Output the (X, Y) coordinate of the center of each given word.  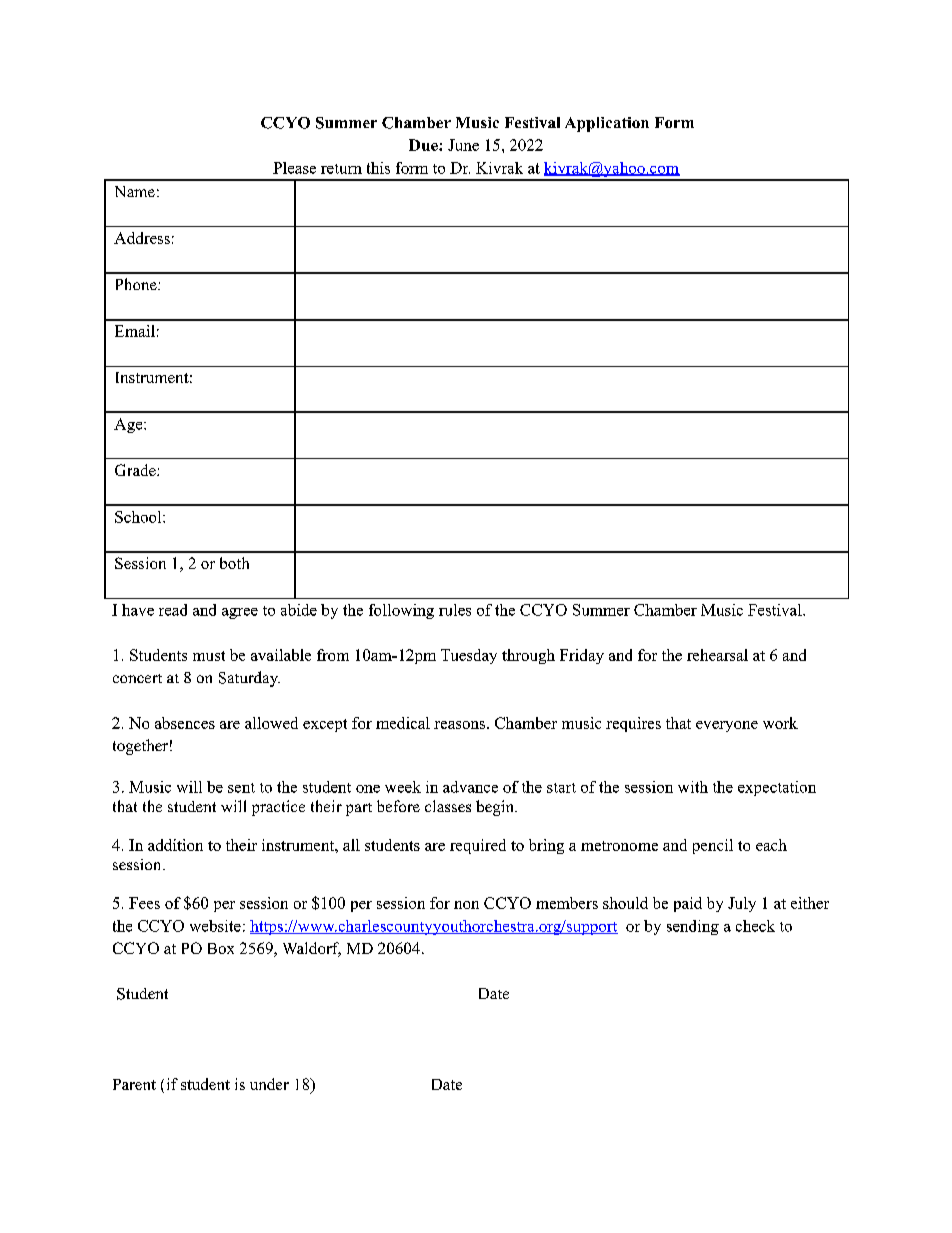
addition (175, 845)
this (378, 168)
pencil (713, 846)
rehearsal (717, 655)
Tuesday (469, 656)
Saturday (249, 679)
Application (607, 124)
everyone (727, 726)
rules (455, 610)
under (269, 1084)
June (463, 145)
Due (424, 145)
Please (294, 168)
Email (135, 331)
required (478, 846)
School (139, 517)
